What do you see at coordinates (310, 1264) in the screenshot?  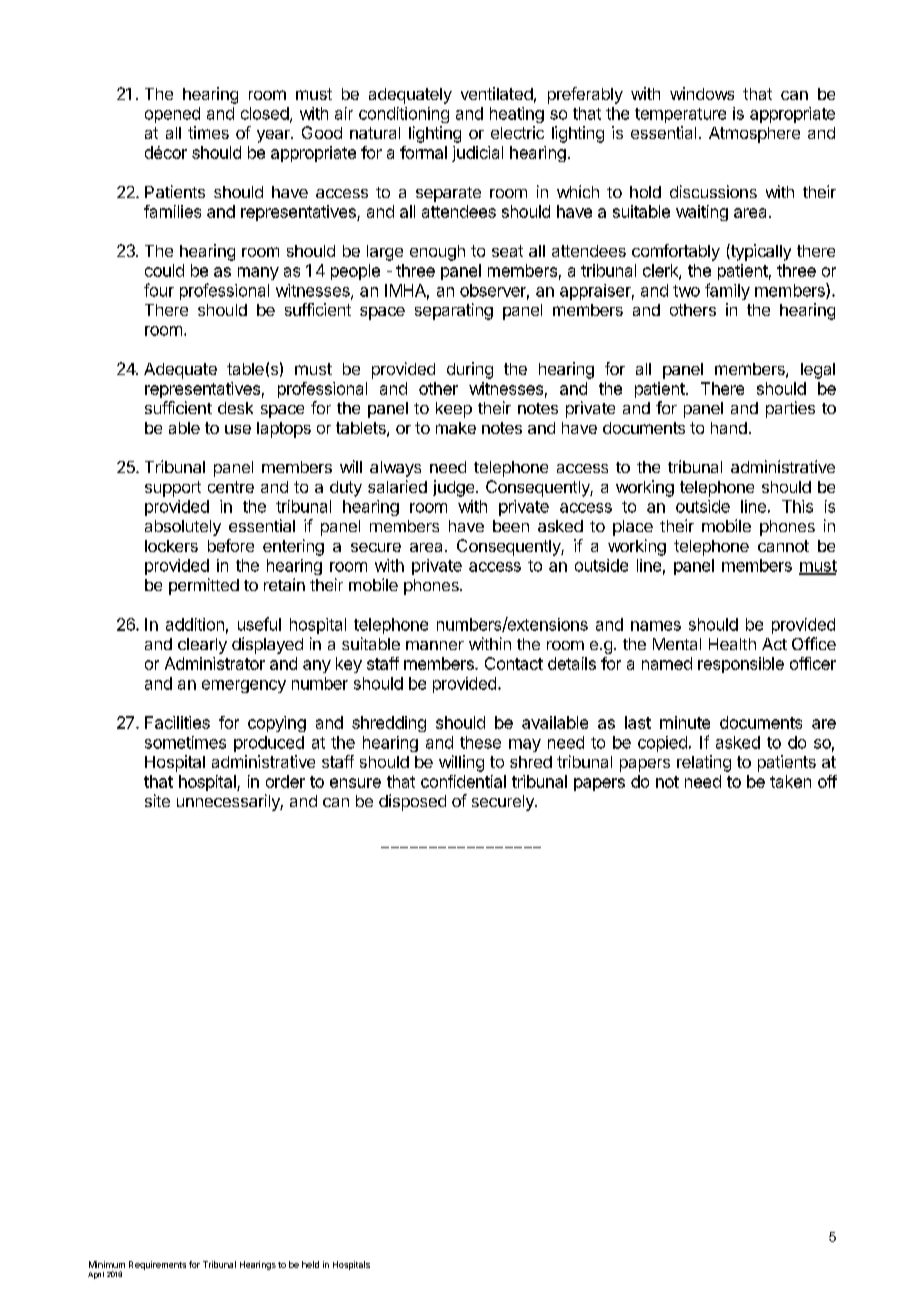 I see `held` at bounding box center [310, 1264].
